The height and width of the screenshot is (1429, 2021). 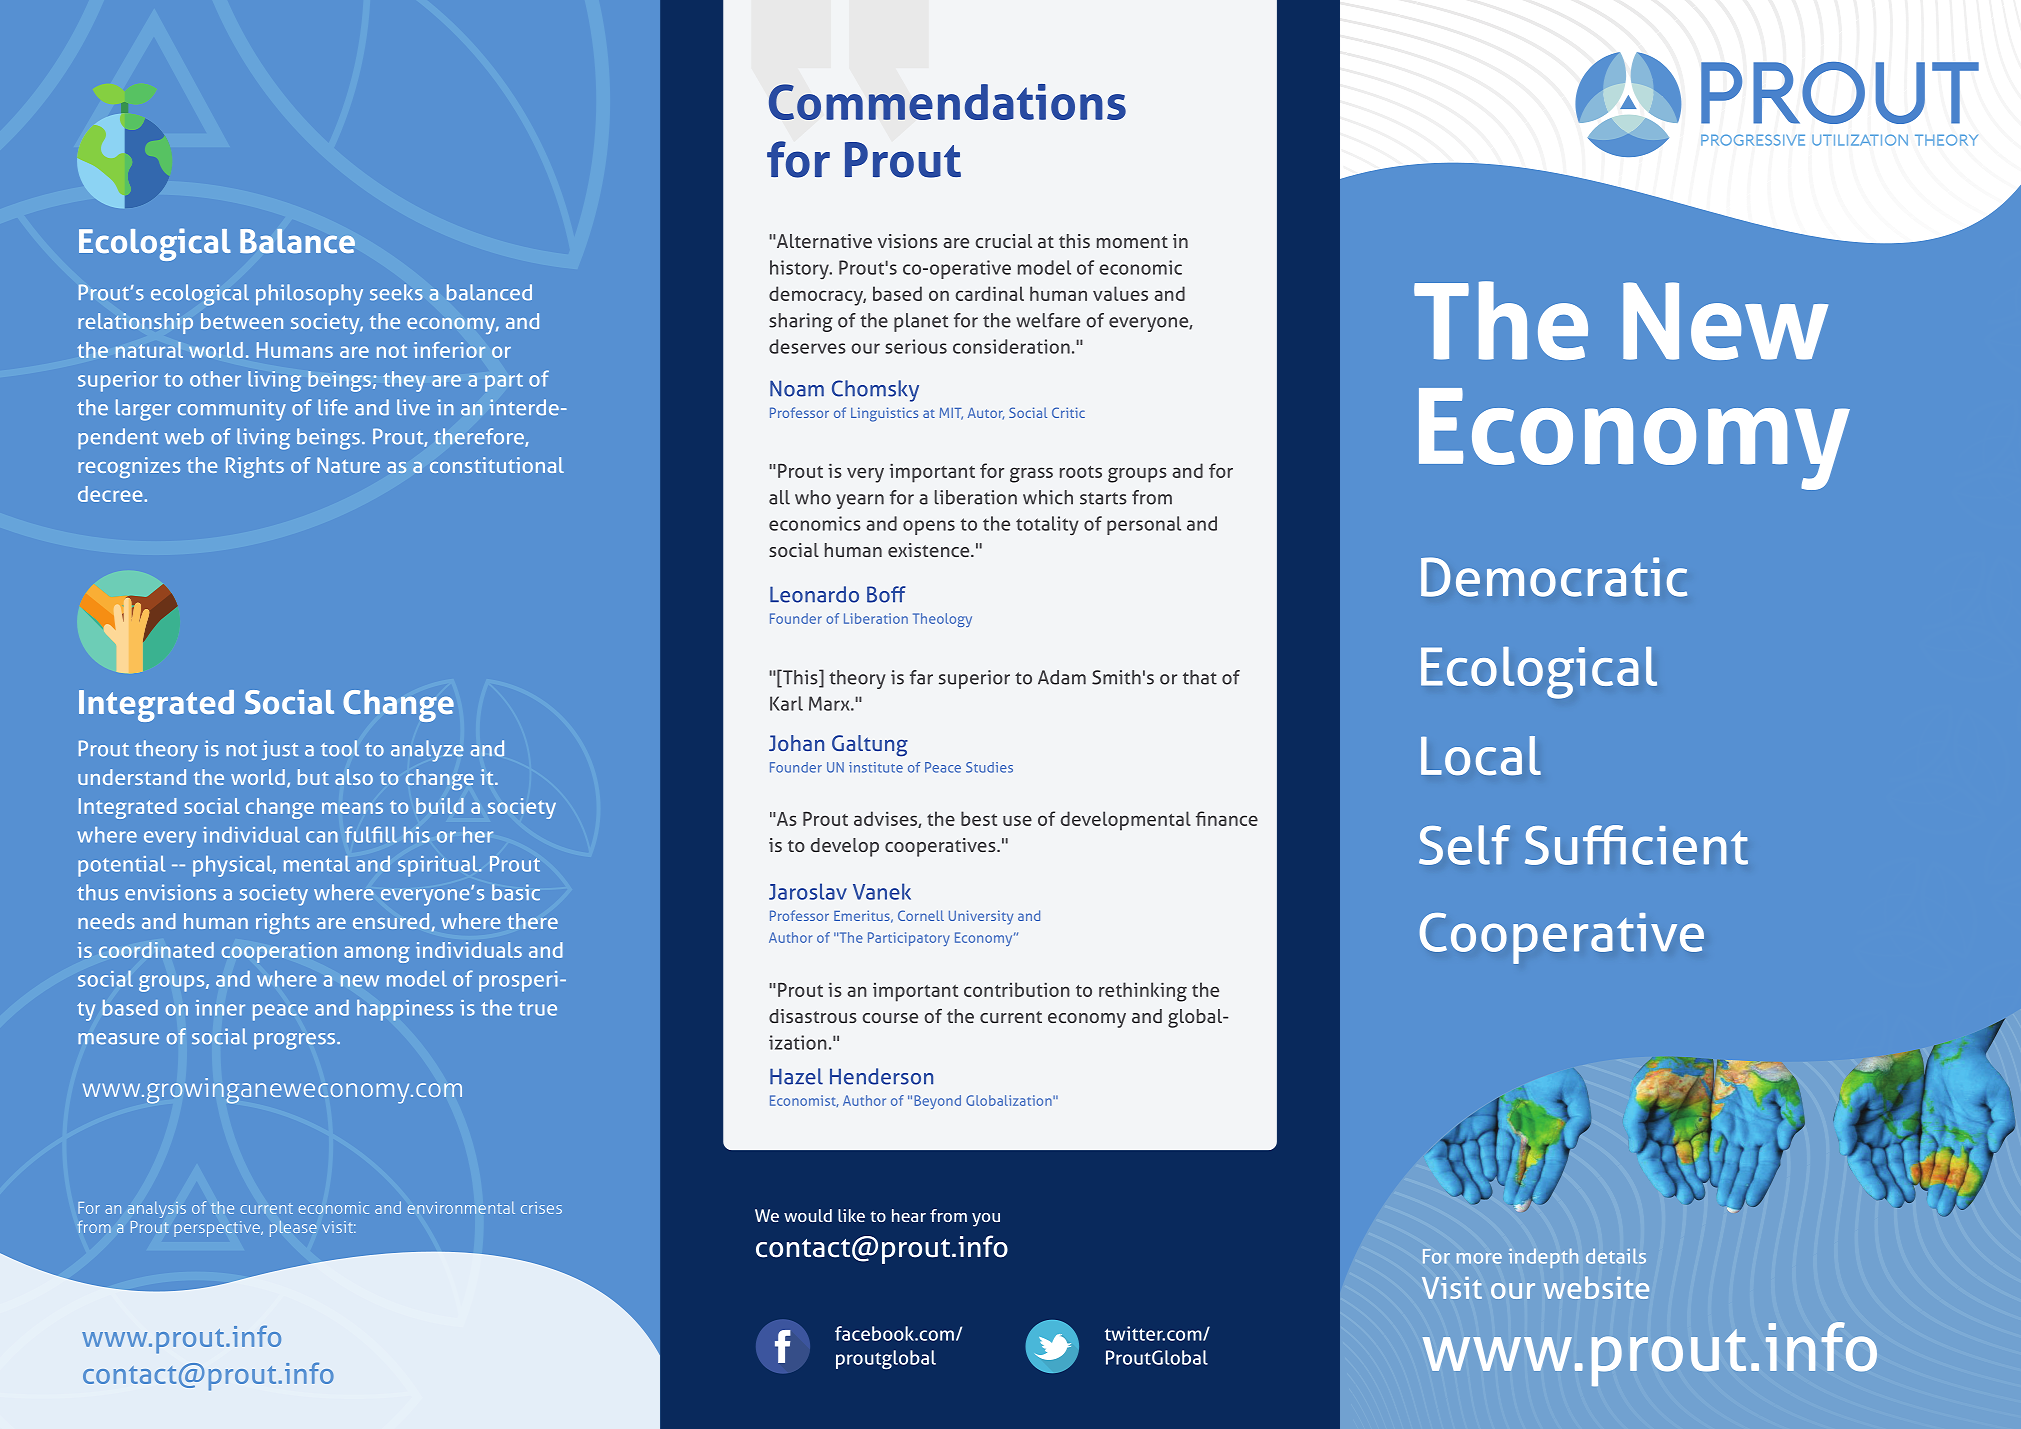 I want to click on like, so click(x=851, y=1215).
